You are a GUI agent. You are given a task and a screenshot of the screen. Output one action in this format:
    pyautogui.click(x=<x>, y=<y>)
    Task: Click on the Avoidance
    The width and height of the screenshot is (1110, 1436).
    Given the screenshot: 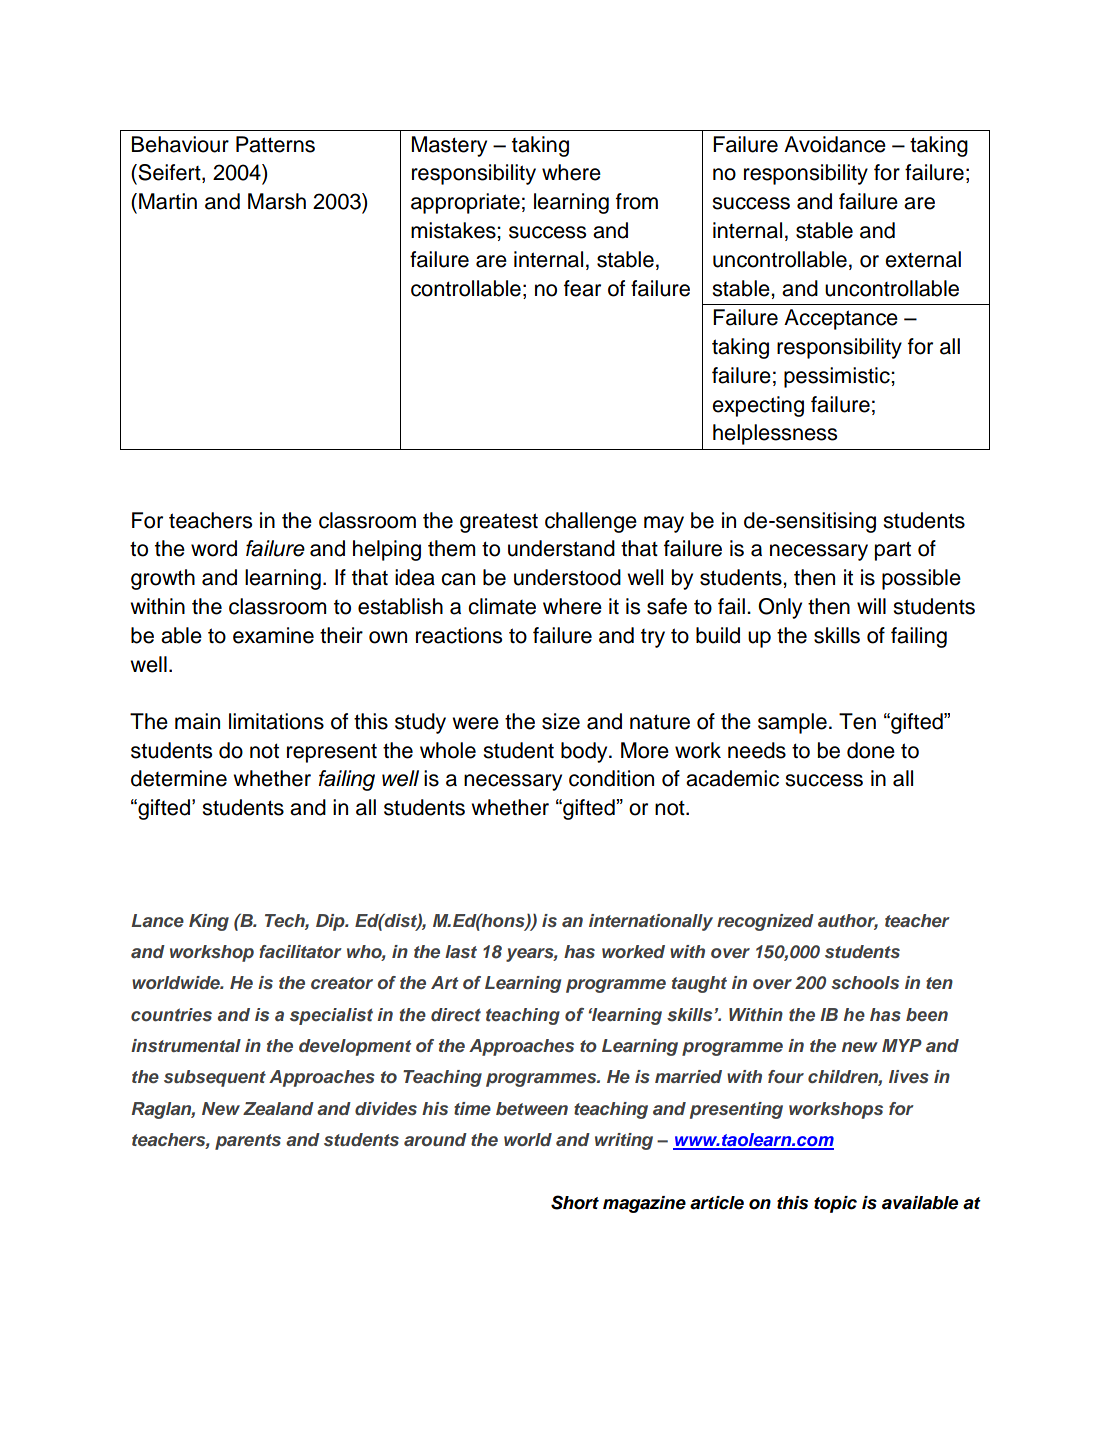 What is the action you would take?
    pyautogui.click(x=835, y=144)
